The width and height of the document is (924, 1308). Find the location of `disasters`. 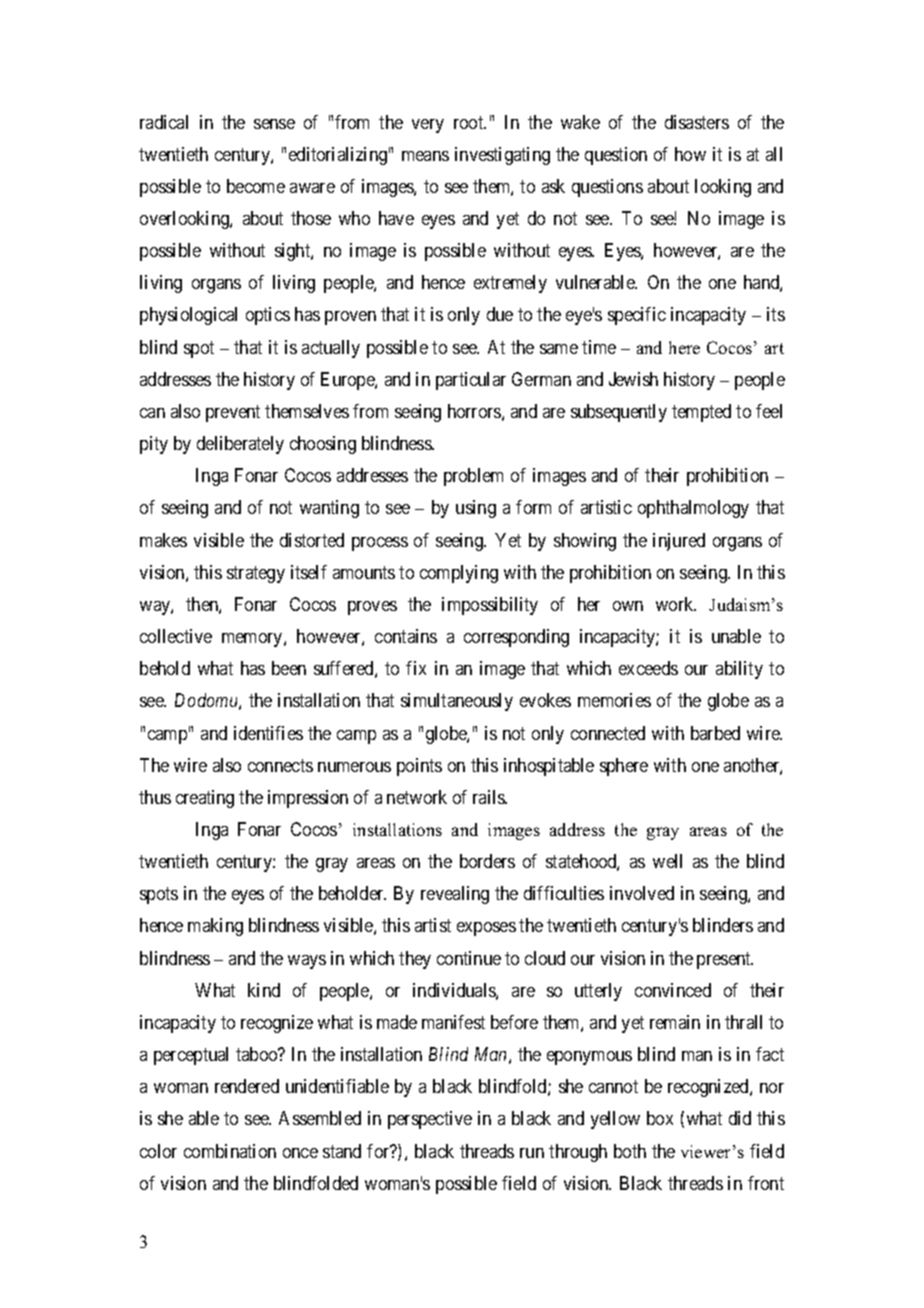

disasters is located at coordinates (697, 122).
